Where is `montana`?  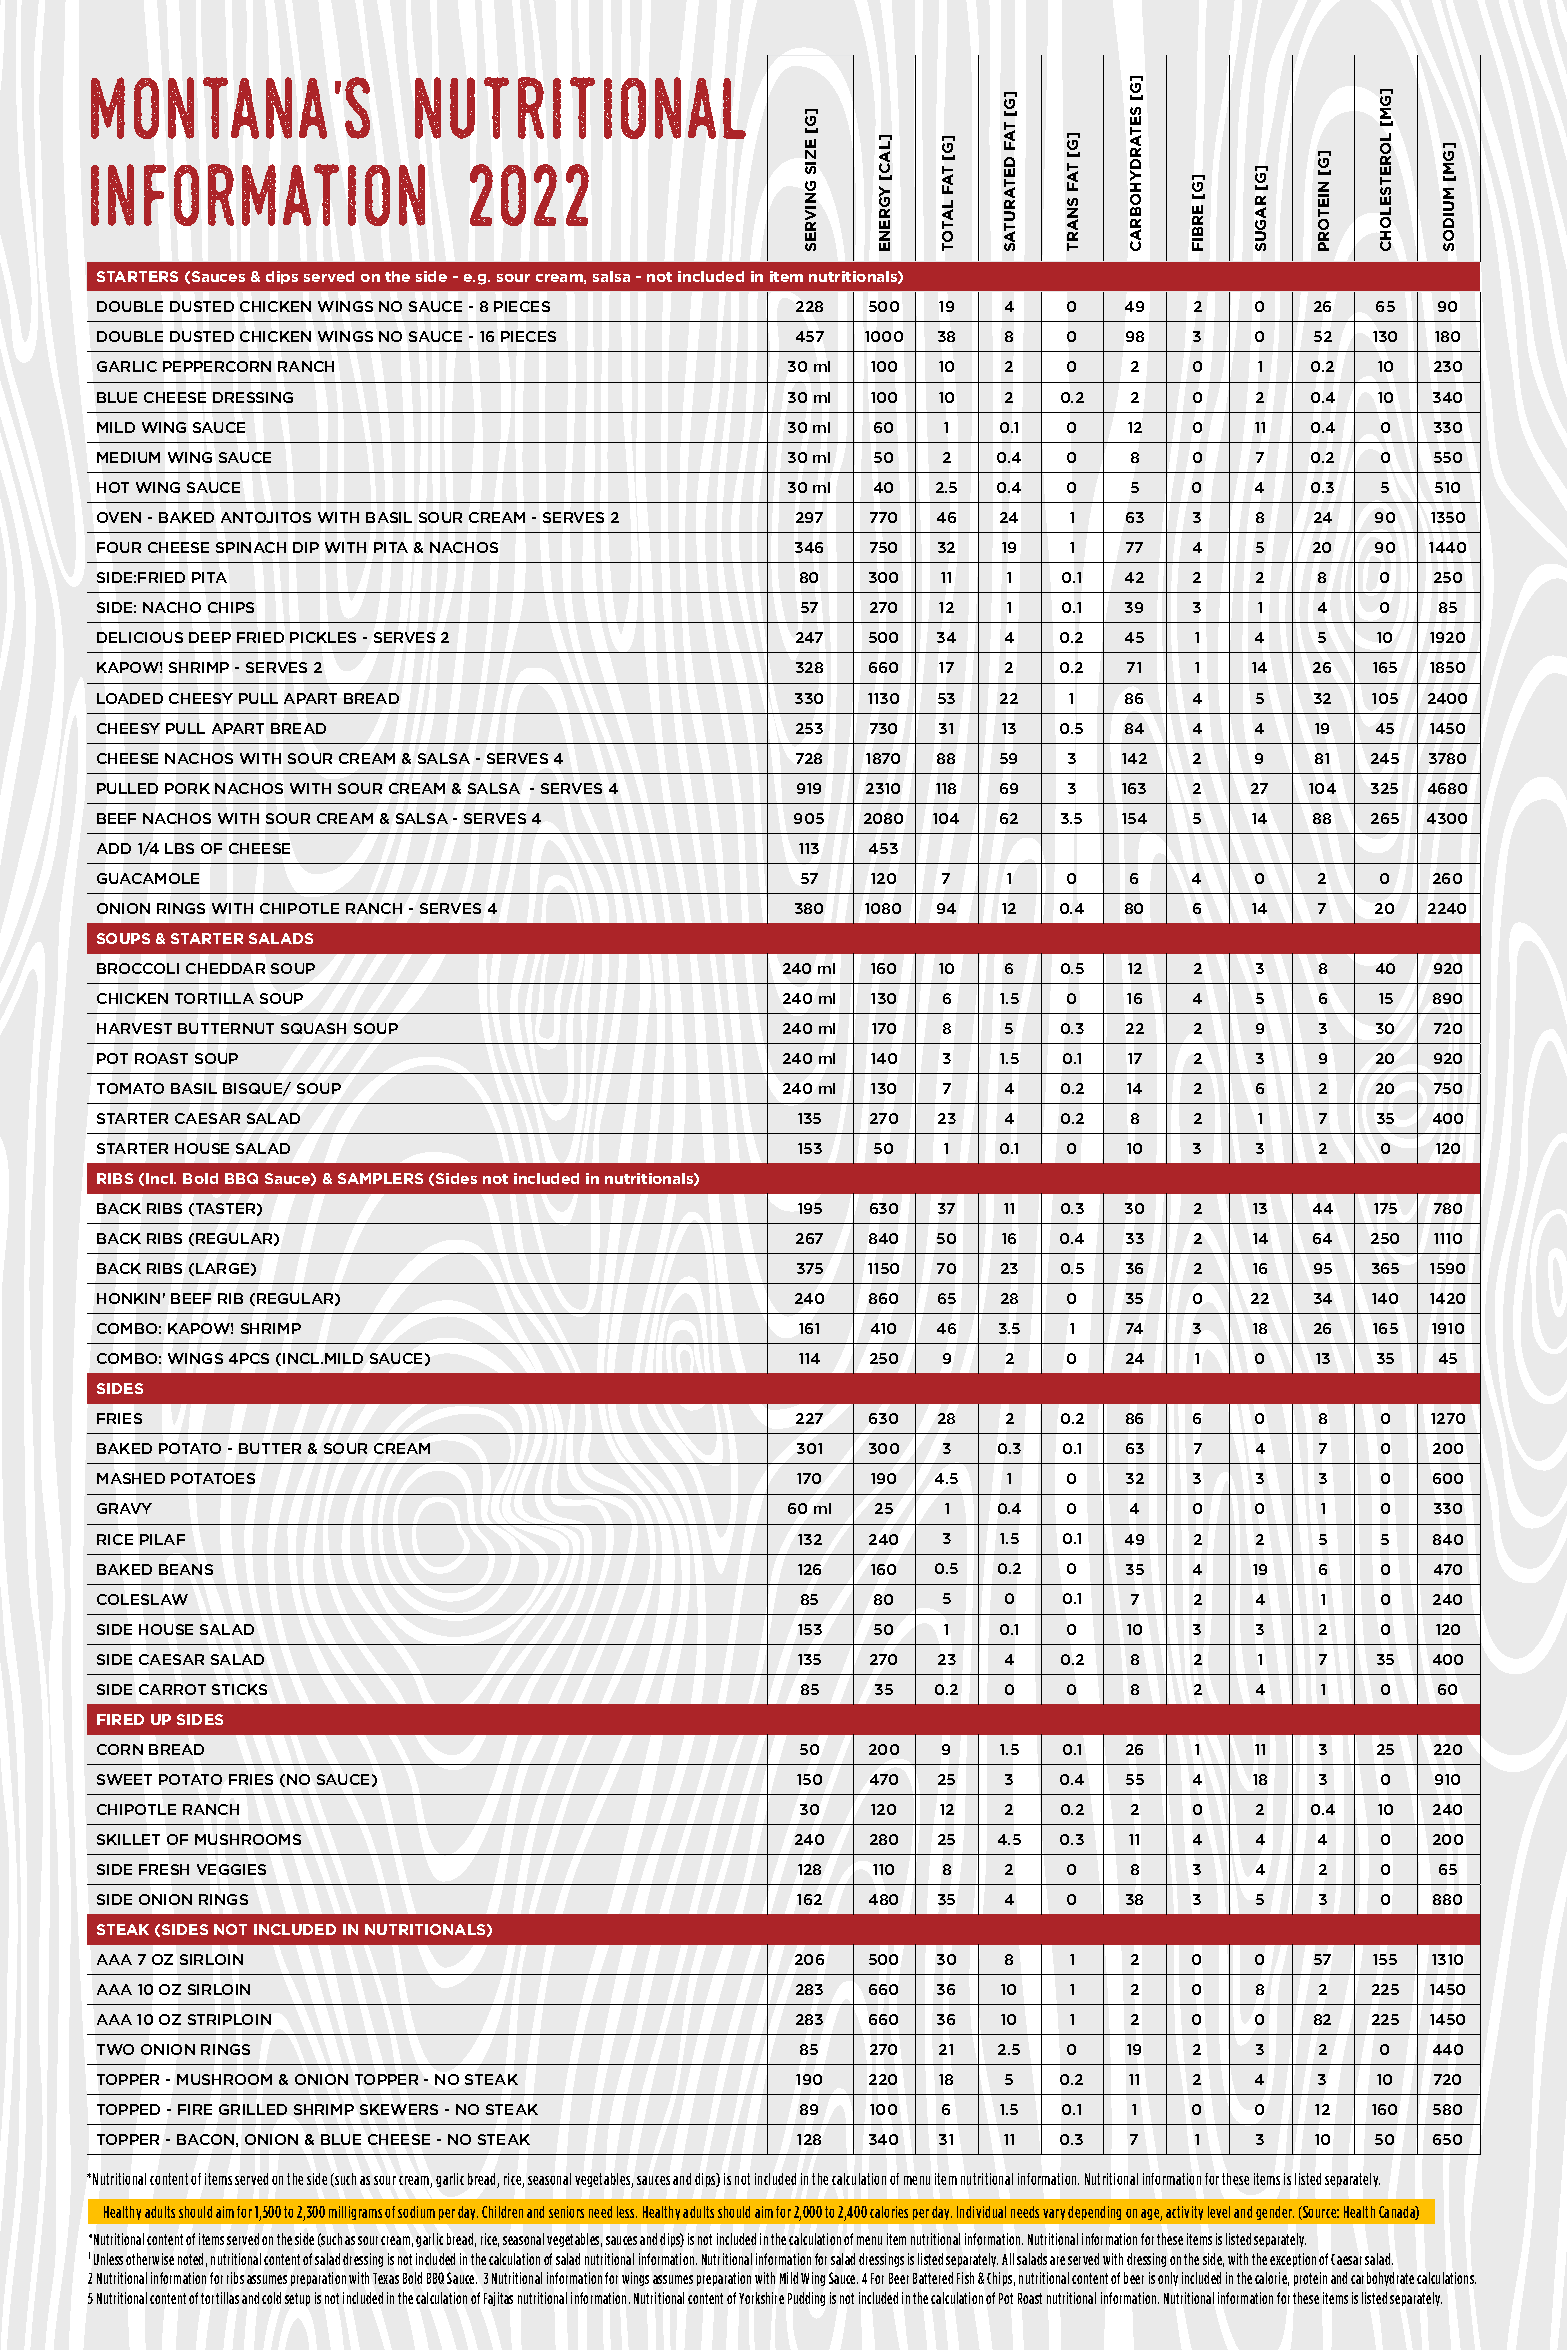
montana is located at coordinates (209, 108).
